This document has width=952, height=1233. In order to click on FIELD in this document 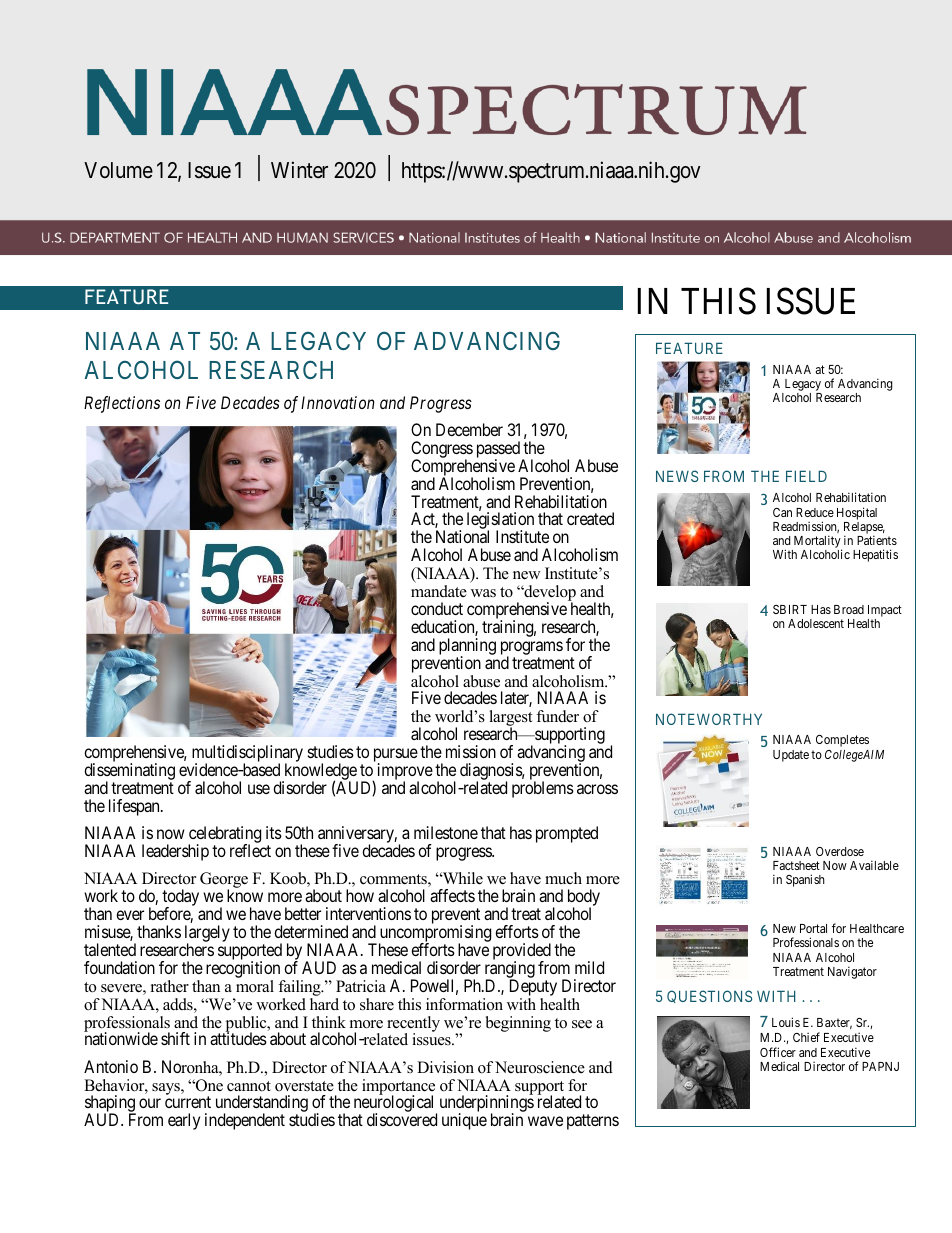, I will do `click(806, 476)`.
